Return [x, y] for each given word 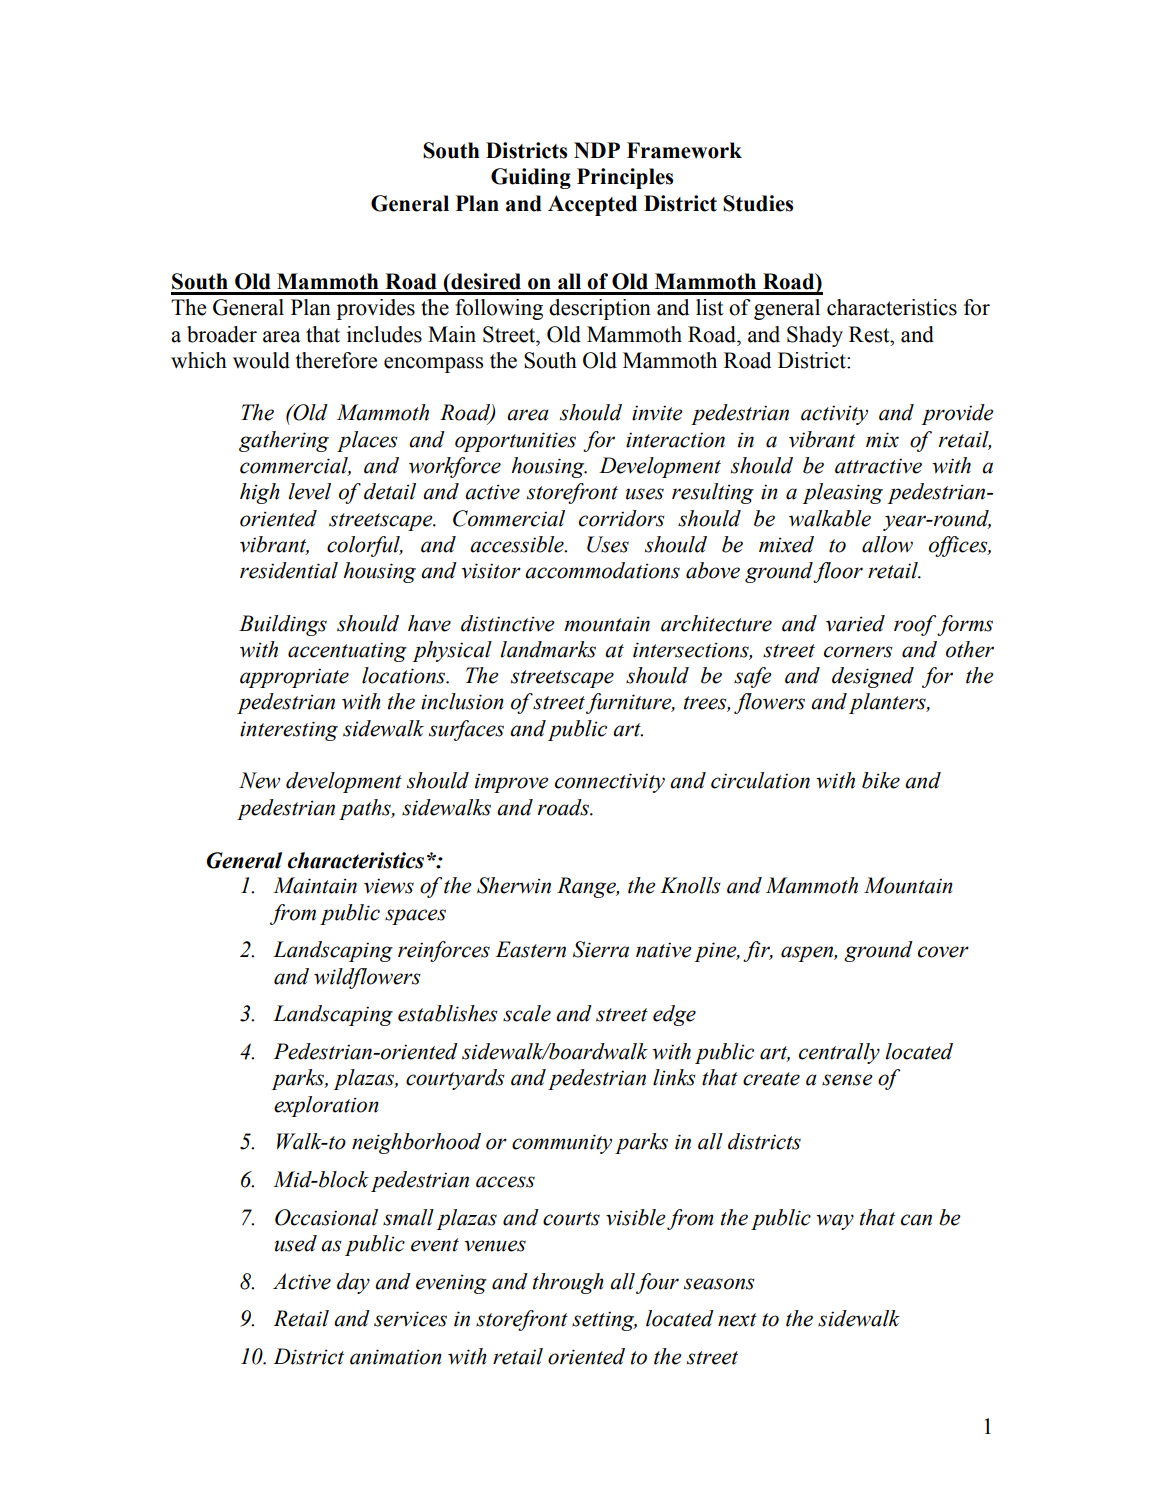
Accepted [592, 205]
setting [604, 1321]
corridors [622, 518]
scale [527, 1013]
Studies [758, 203]
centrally [839, 1053]
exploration [326, 1106]
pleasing [842, 493]
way [835, 1222]
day [353, 1283]
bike [881, 780]
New [259, 780]
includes [384, 334]
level [310, 491]
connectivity [610, 783]
